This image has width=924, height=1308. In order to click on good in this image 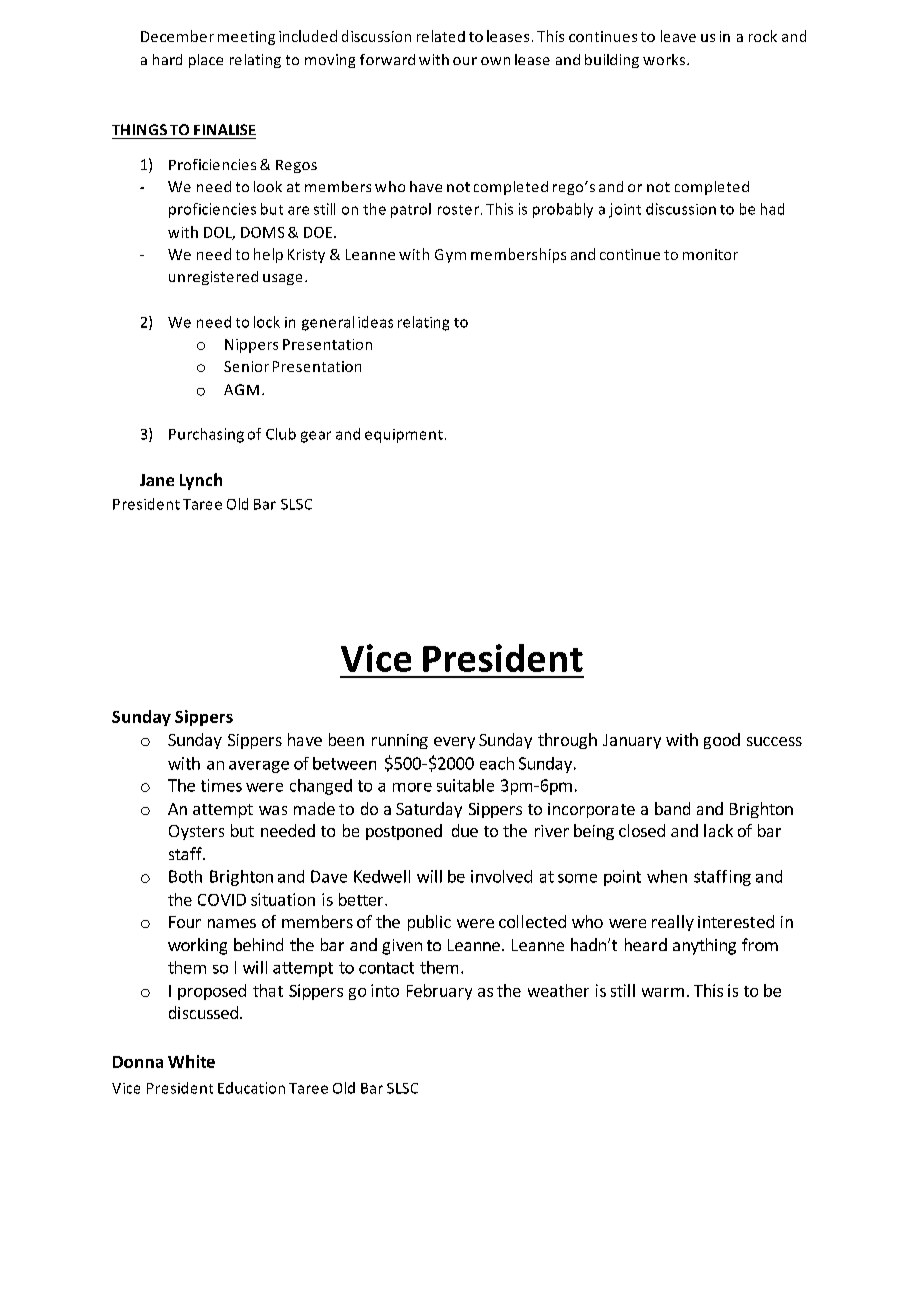, I will do `click(722, 741)`.
